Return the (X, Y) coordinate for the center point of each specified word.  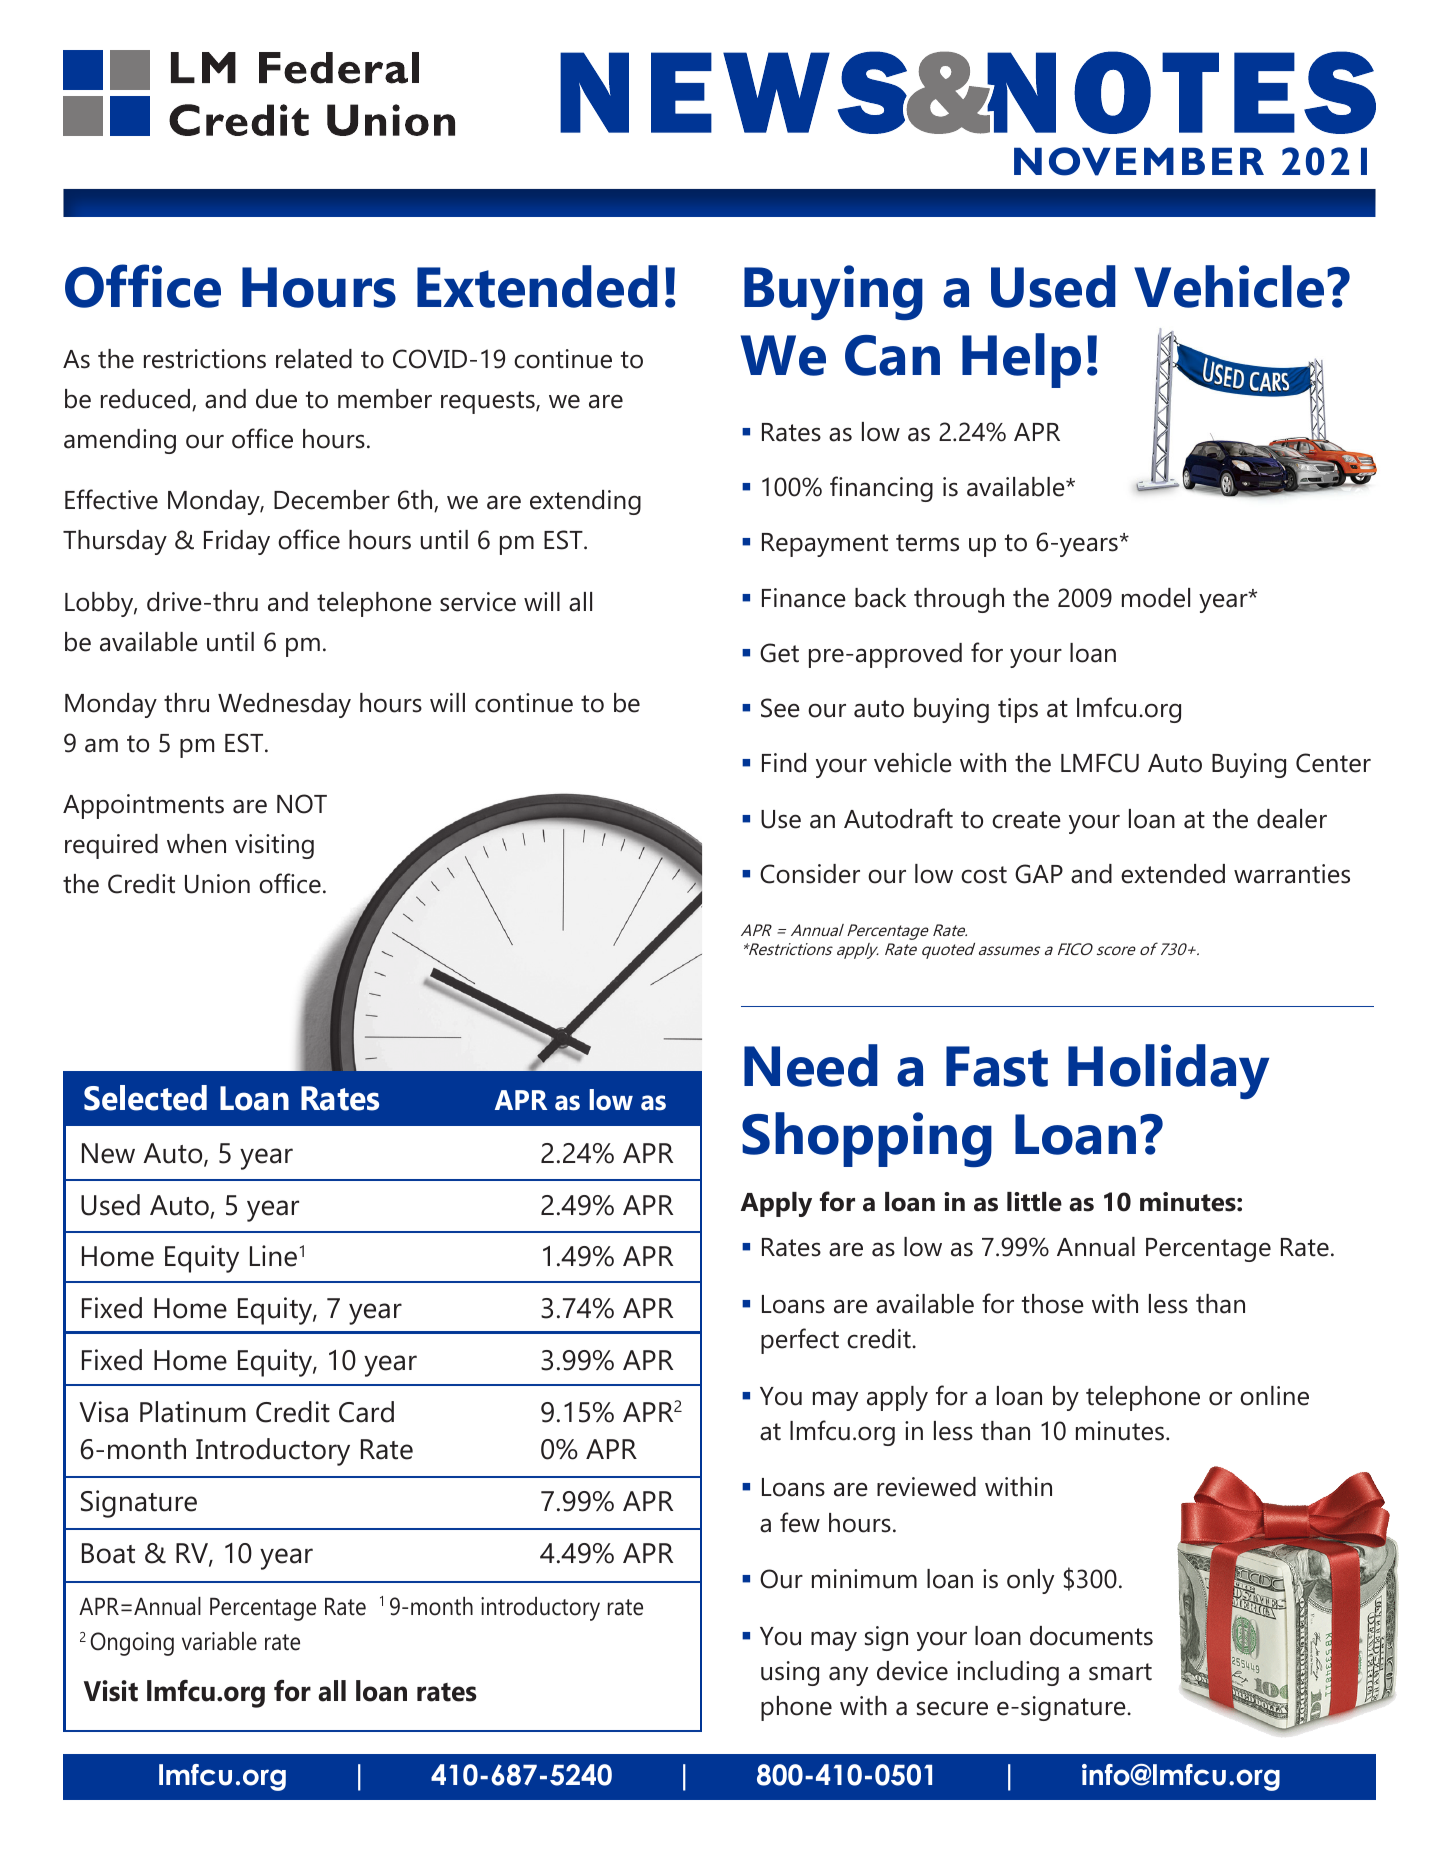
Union (217, 884)
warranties (1292, 874)
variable (219, 1641)
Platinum (193, 1412)
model (1156, 598)
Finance (804, 598)
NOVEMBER (1139, 161)
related (314, 359)
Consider (810, 874)
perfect (800, 1341)
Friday (237, 542)
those (1053, 1304)
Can (892, 355)
